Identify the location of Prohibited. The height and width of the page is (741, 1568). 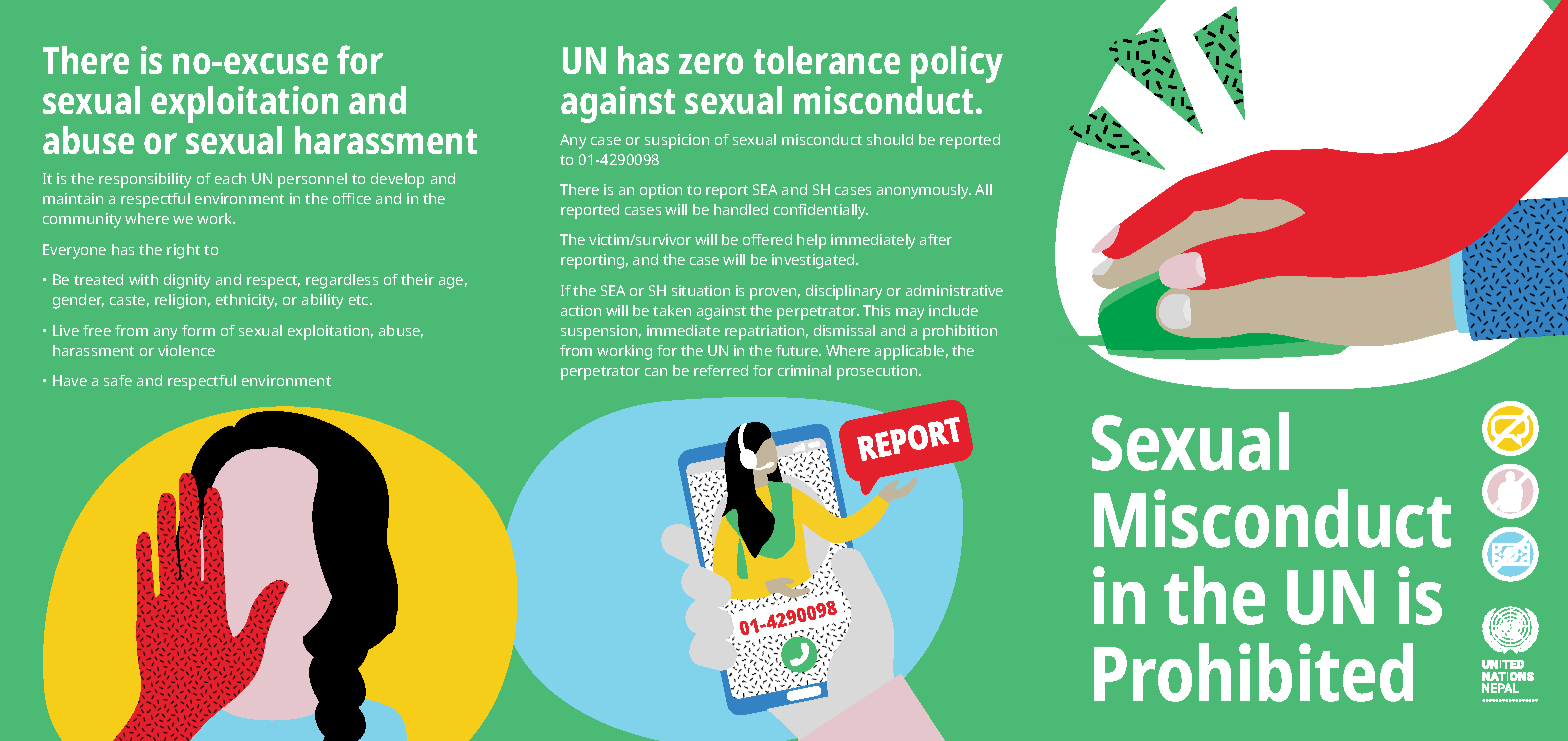
(1253, 672).
